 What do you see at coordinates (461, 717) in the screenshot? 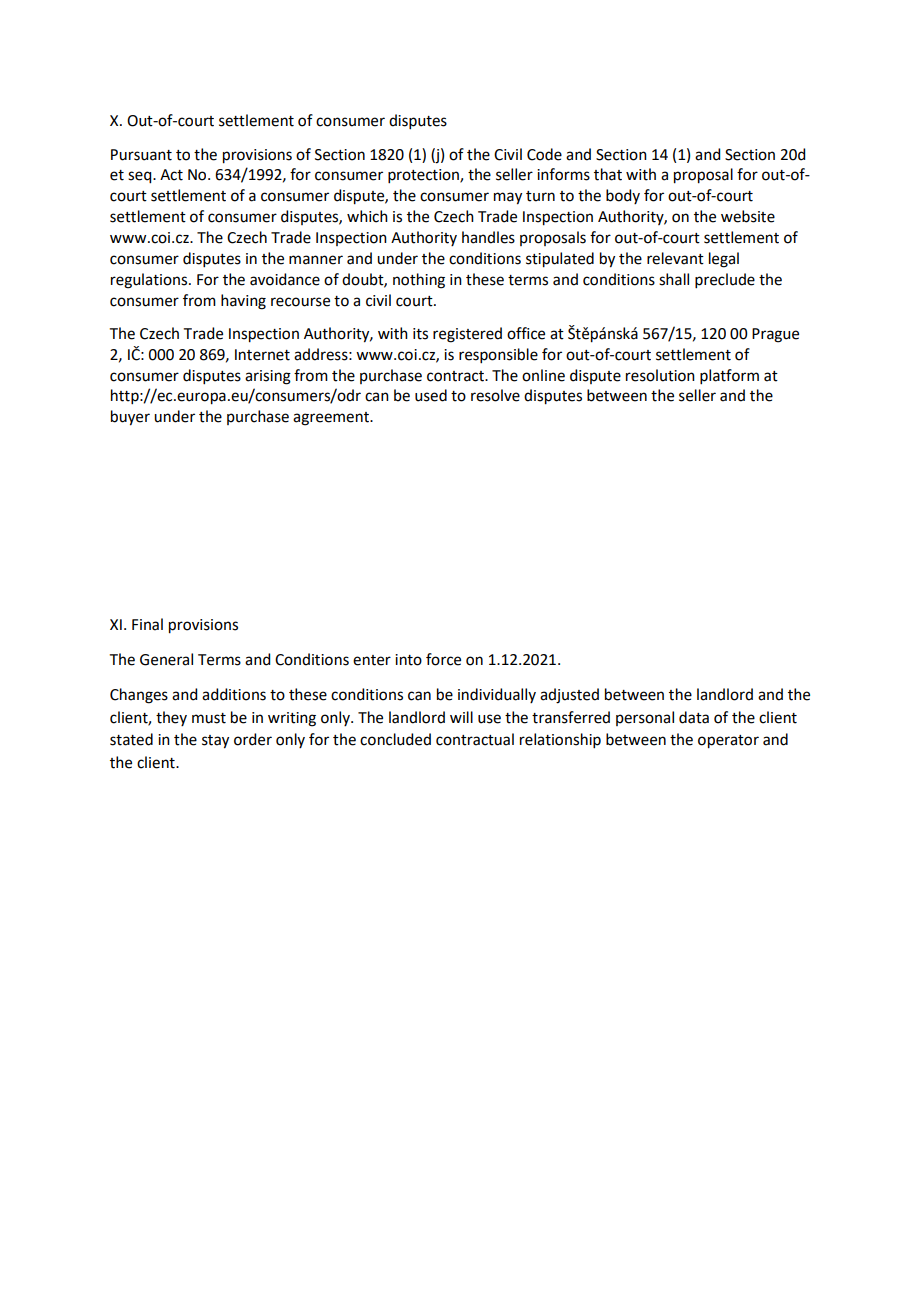
I see `will` at bounding box center [461, 717].
